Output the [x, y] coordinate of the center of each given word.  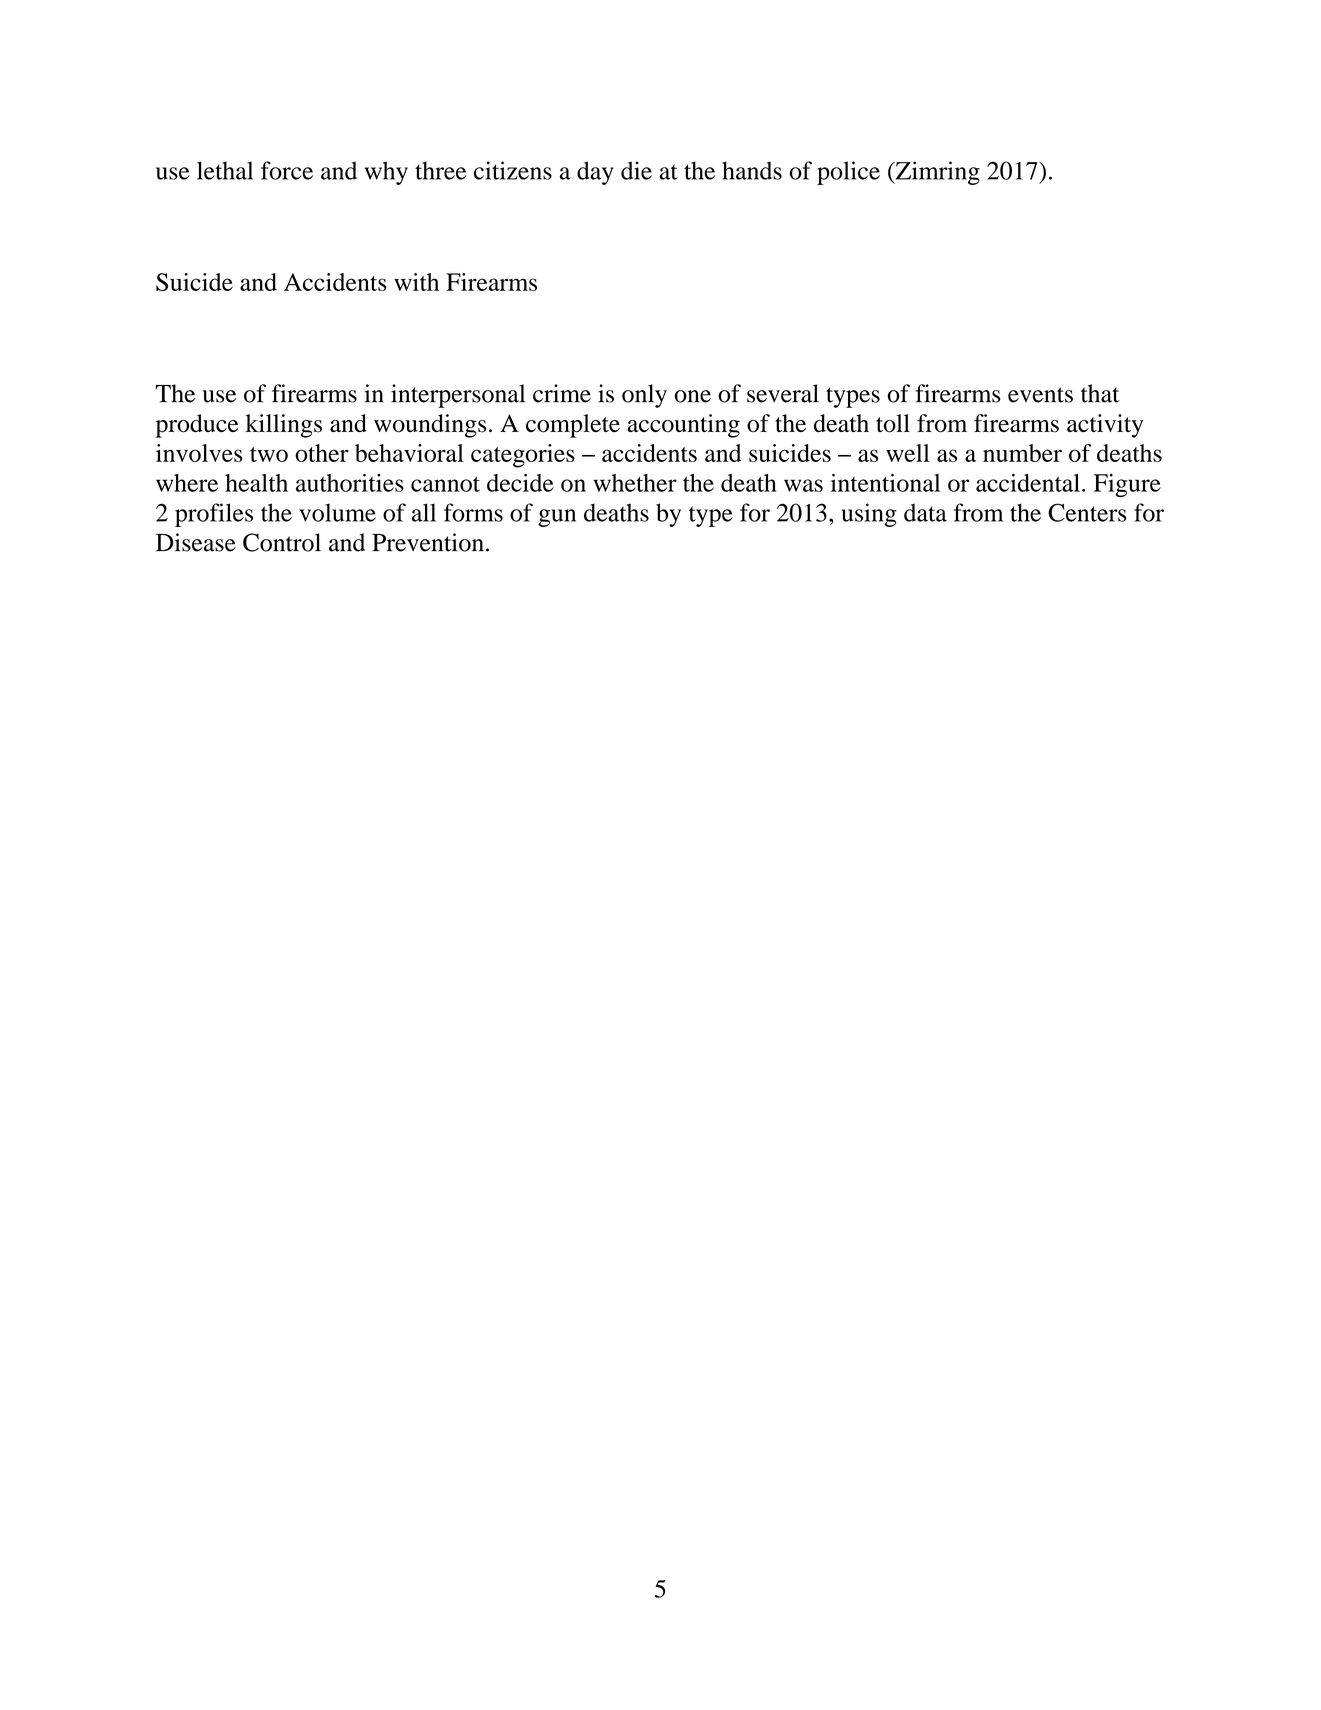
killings [284, 426]
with [416, 282]
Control [282, 542]
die [636, 170]
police [848, 173]
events [1040, 395]
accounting [683, 426]
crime [562, 393]
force [287, 170]
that [1100, 393]
